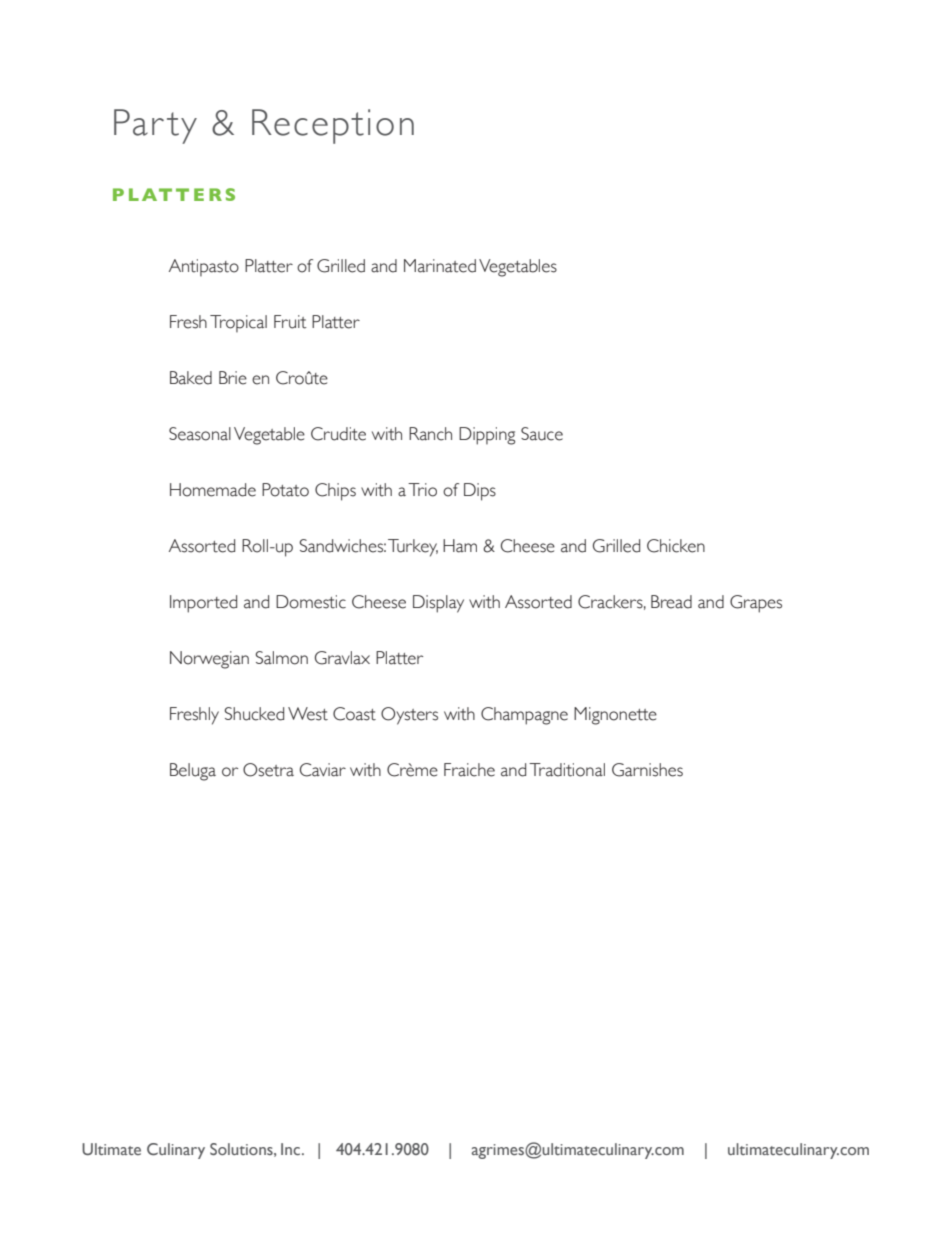 The width and height of the screenshot is (952, 1233). Describe the element at coordinates (290, 1149) in the screenshot. I see `Inc` at that location.
